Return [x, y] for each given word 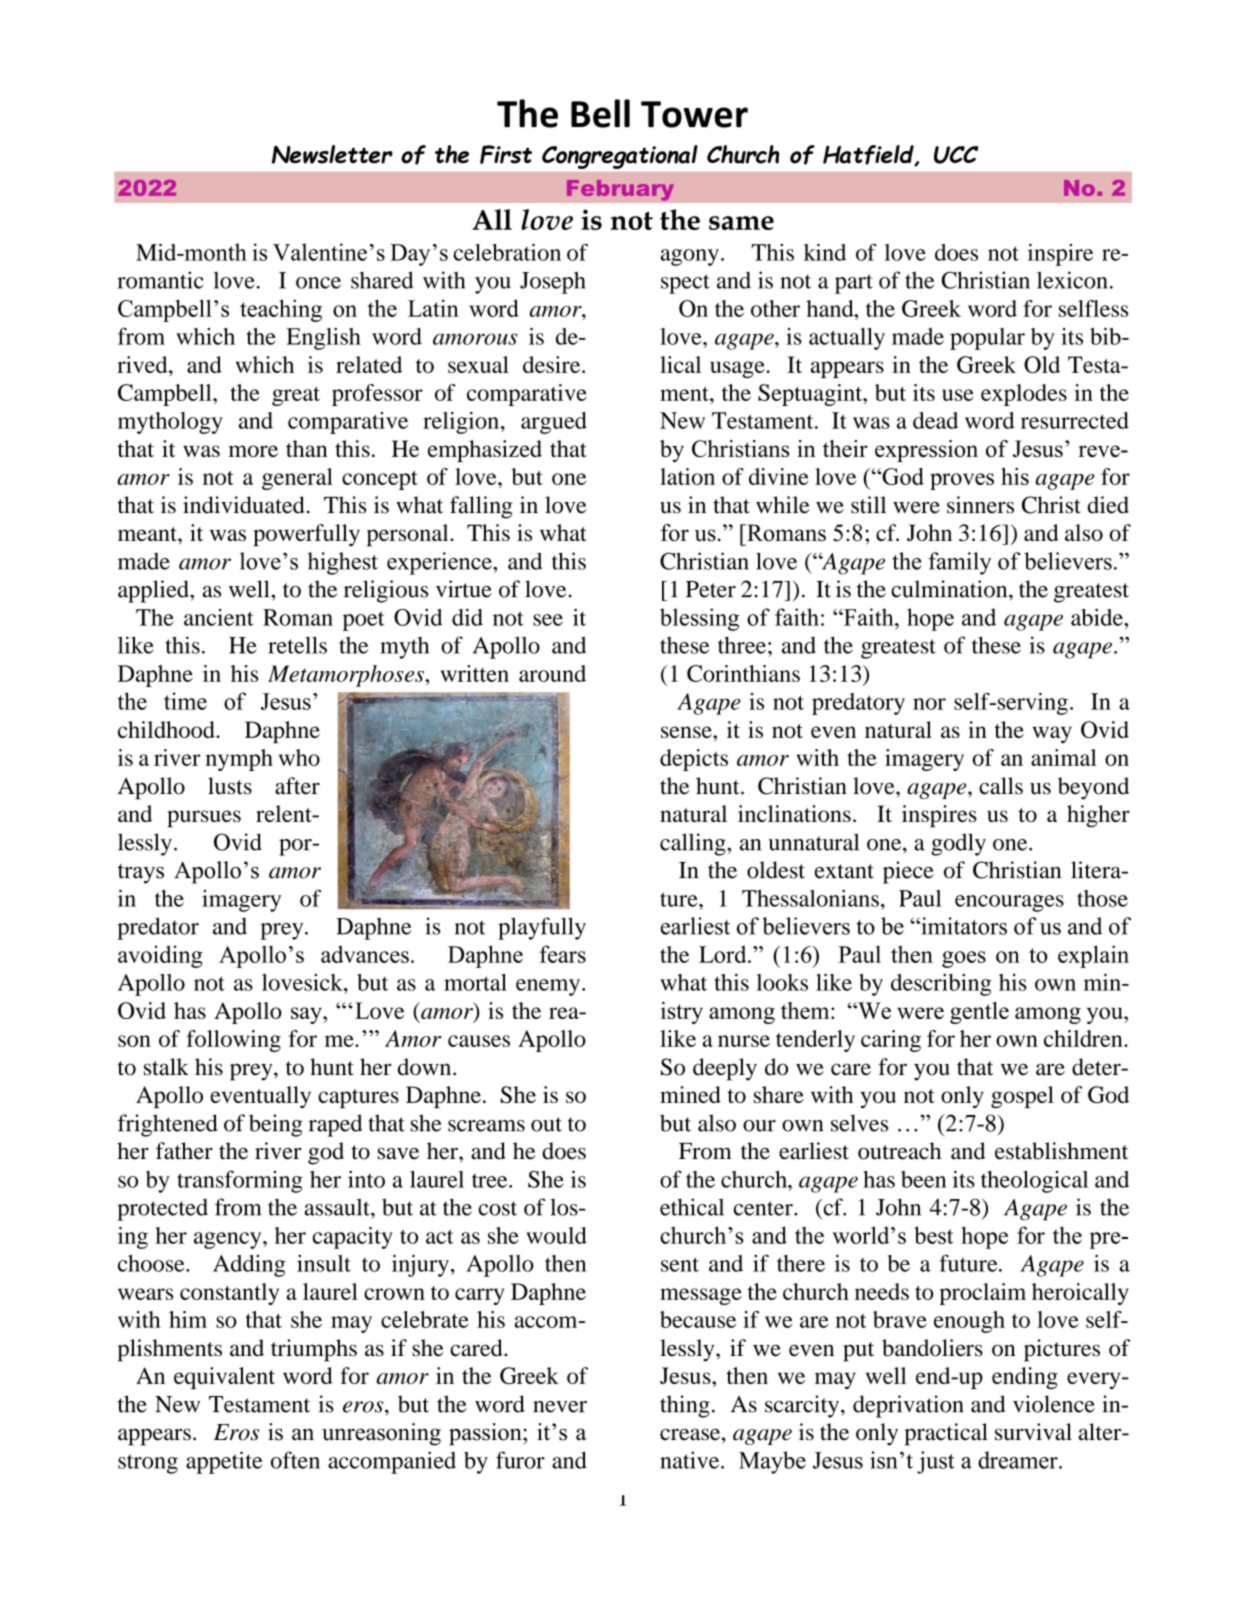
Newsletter [332, 154]
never [560, 1407]
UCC [956, 155]
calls [1001, 786]
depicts [694, 760]
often [295, 1460]
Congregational [620, 157]
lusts [230, 786]
